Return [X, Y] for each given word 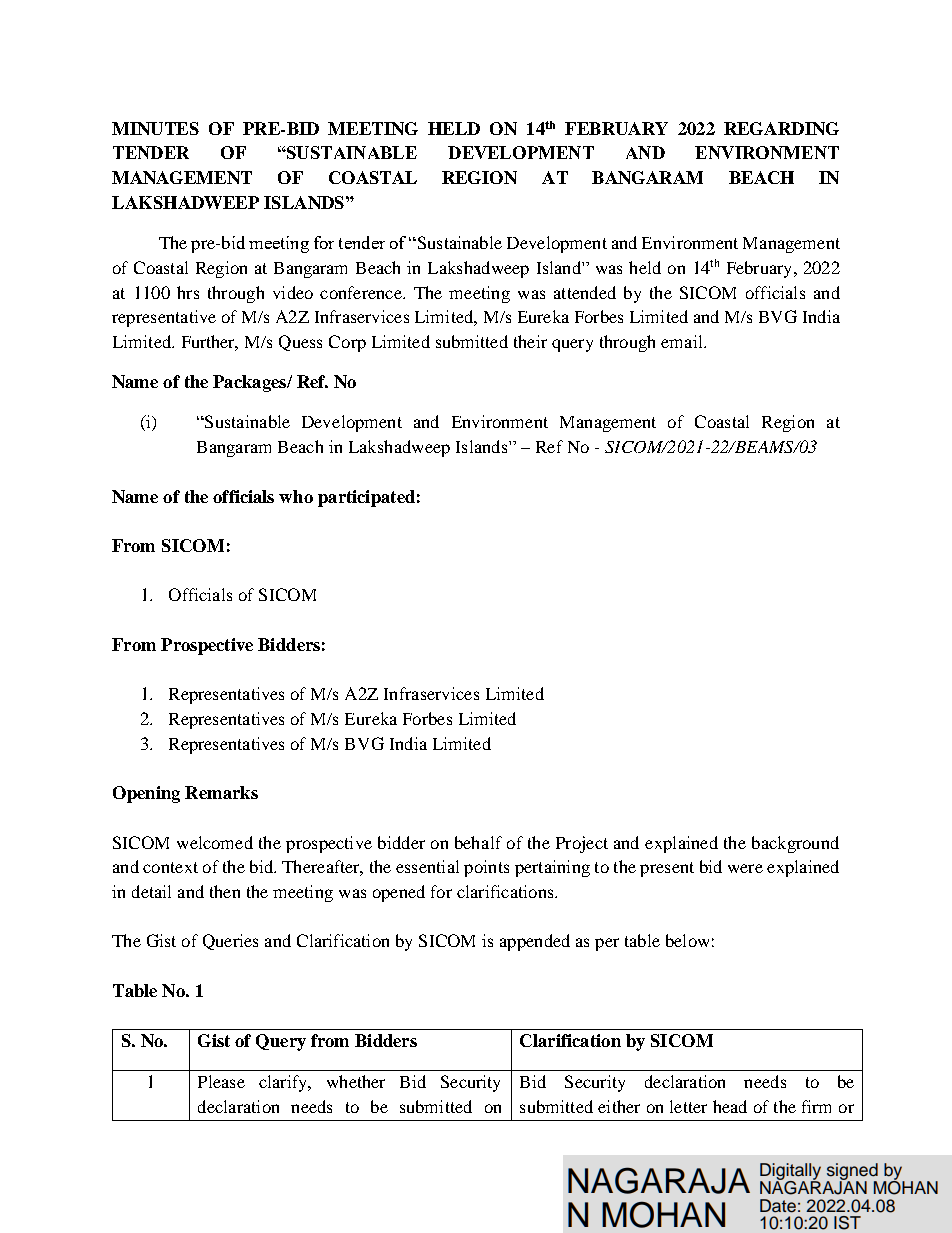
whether [356, 1081]
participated [366, 498]
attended [585, 292]
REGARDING [781, 128]
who [296, 496]
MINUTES [155, 128]
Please [221, 1081]
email [683, 341]
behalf [478, 842]
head [730, 1106]
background [795, 844]
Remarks [221, 792]
